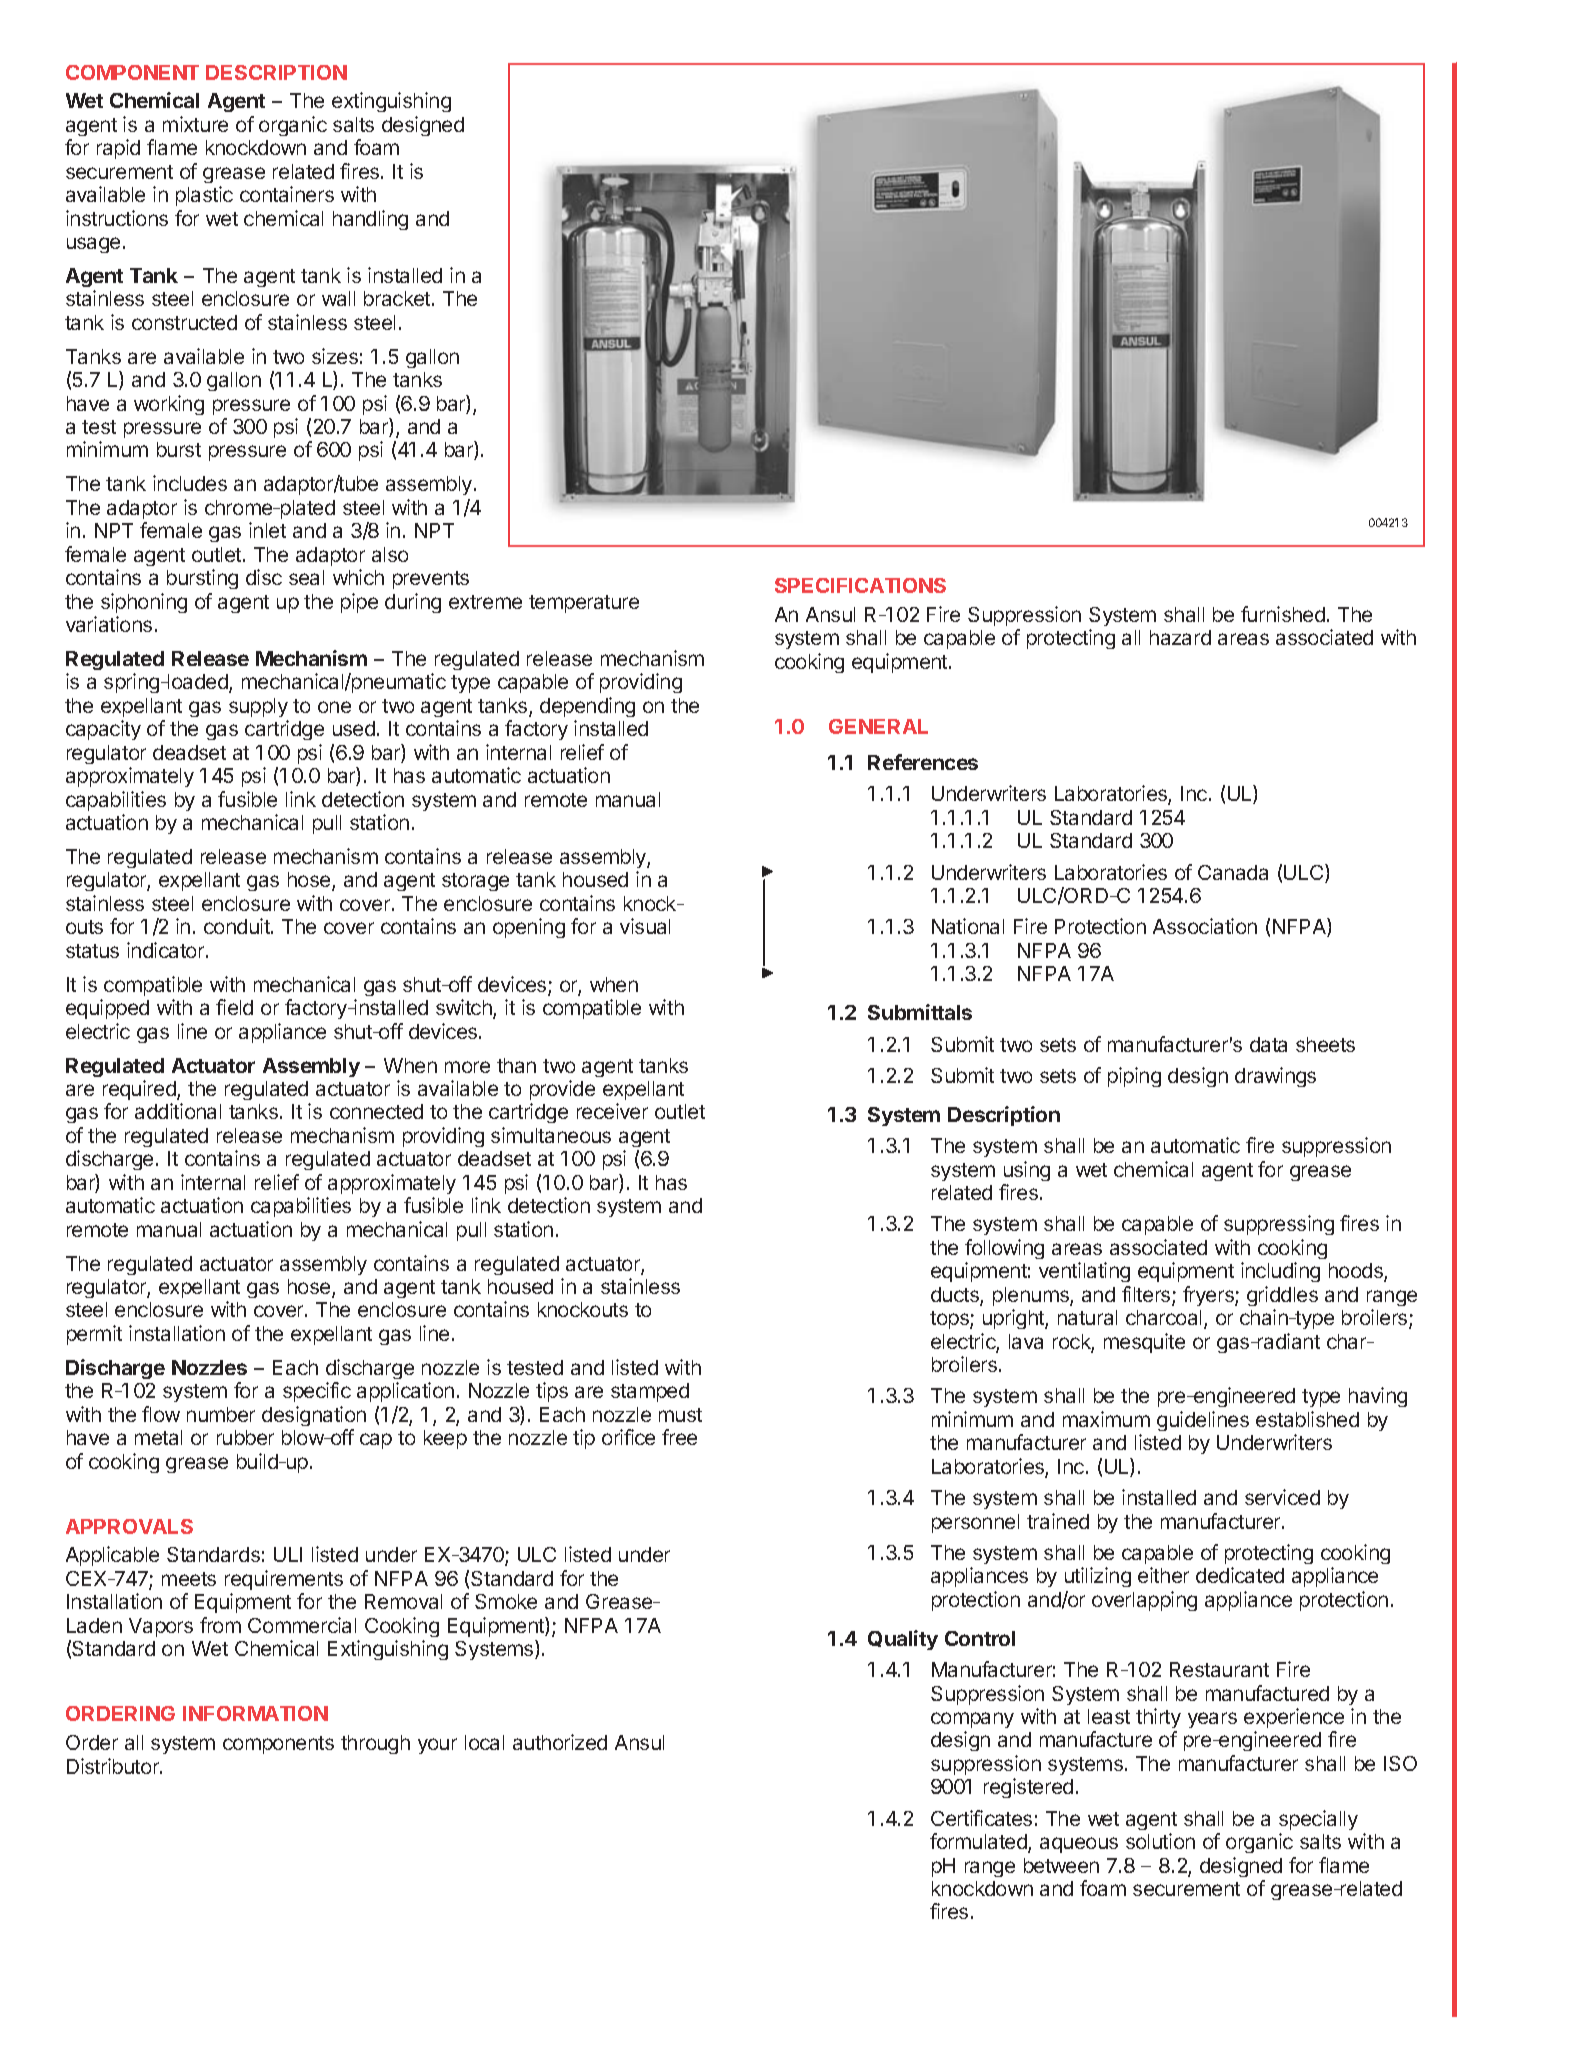  Describe the element at coordinates (370, 220) in the page. I see `handling` at that location.
